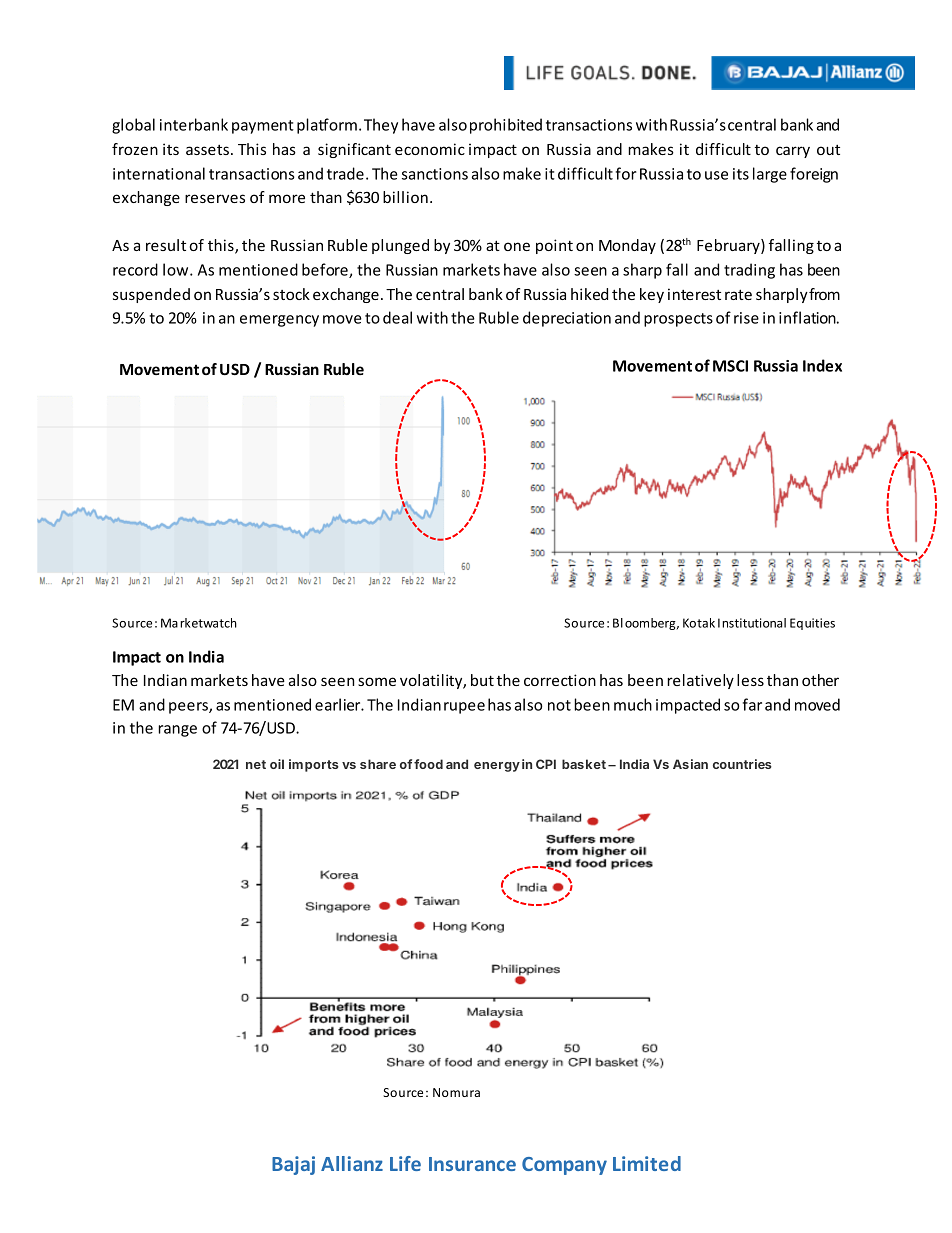 The height and width of the page is (1233, 952). Describe the element at coordinates (506, 126) in the page. I see `prohibited` at that location.
